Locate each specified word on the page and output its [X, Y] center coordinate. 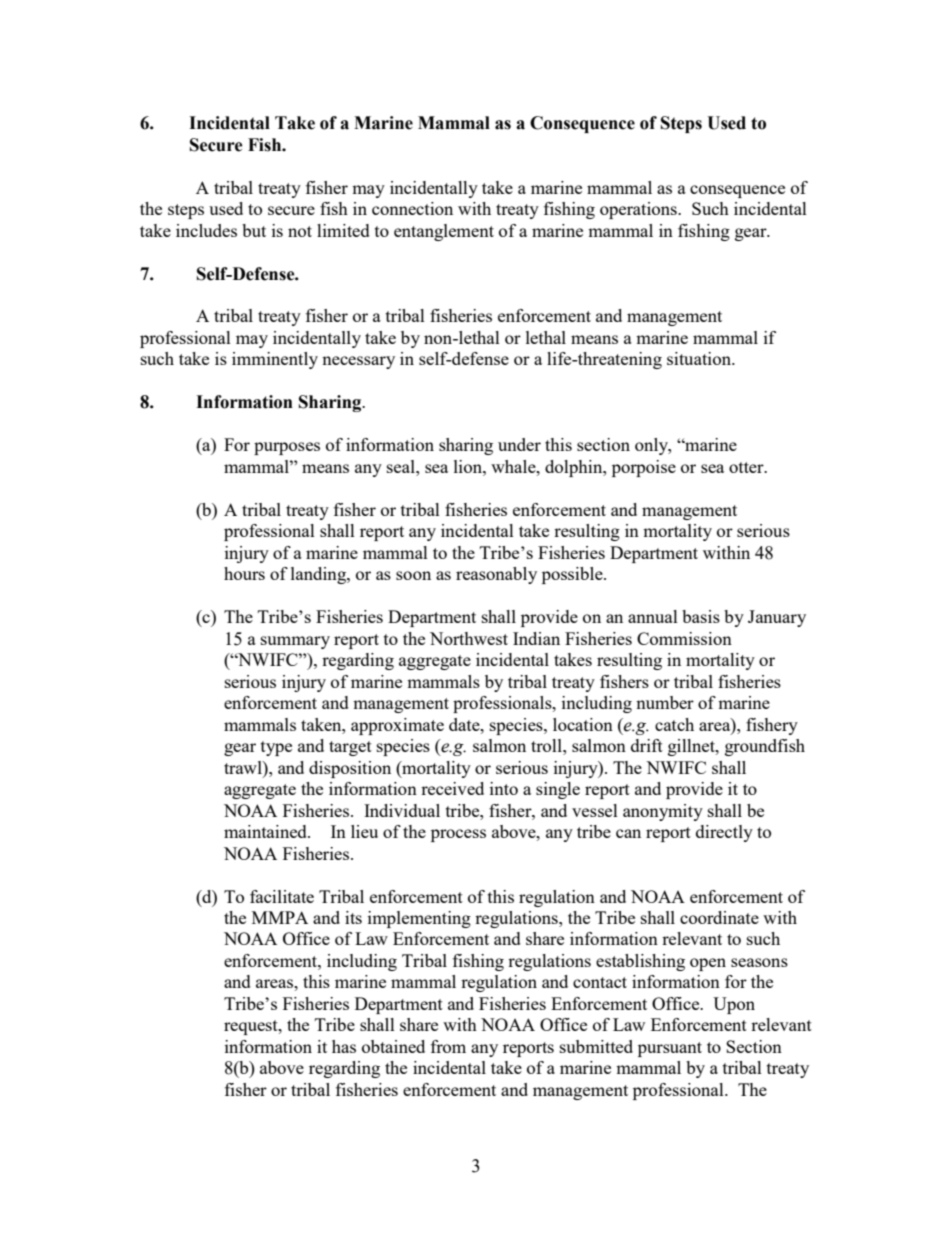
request [252, 1027]
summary [295, 642]
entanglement [444, 232]
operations [639, 210]
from [448, 1046]
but [254, 230]
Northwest [469, 638]
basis [701, 616]
